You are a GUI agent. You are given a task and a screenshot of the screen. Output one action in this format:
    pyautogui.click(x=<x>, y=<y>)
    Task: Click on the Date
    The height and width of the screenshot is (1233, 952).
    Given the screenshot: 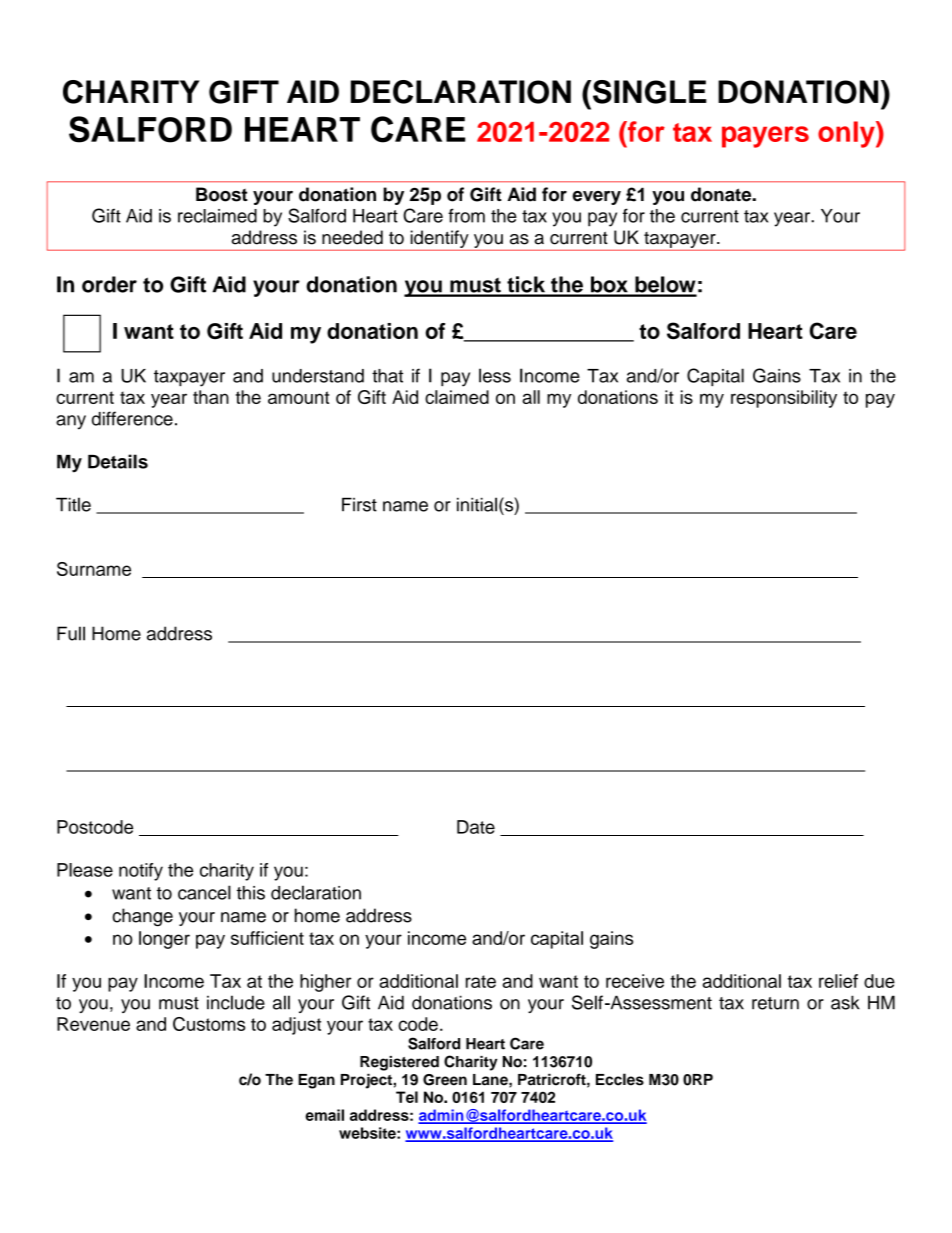 What is the action you would take?
    pyautogui.click(x=476, y=827)
